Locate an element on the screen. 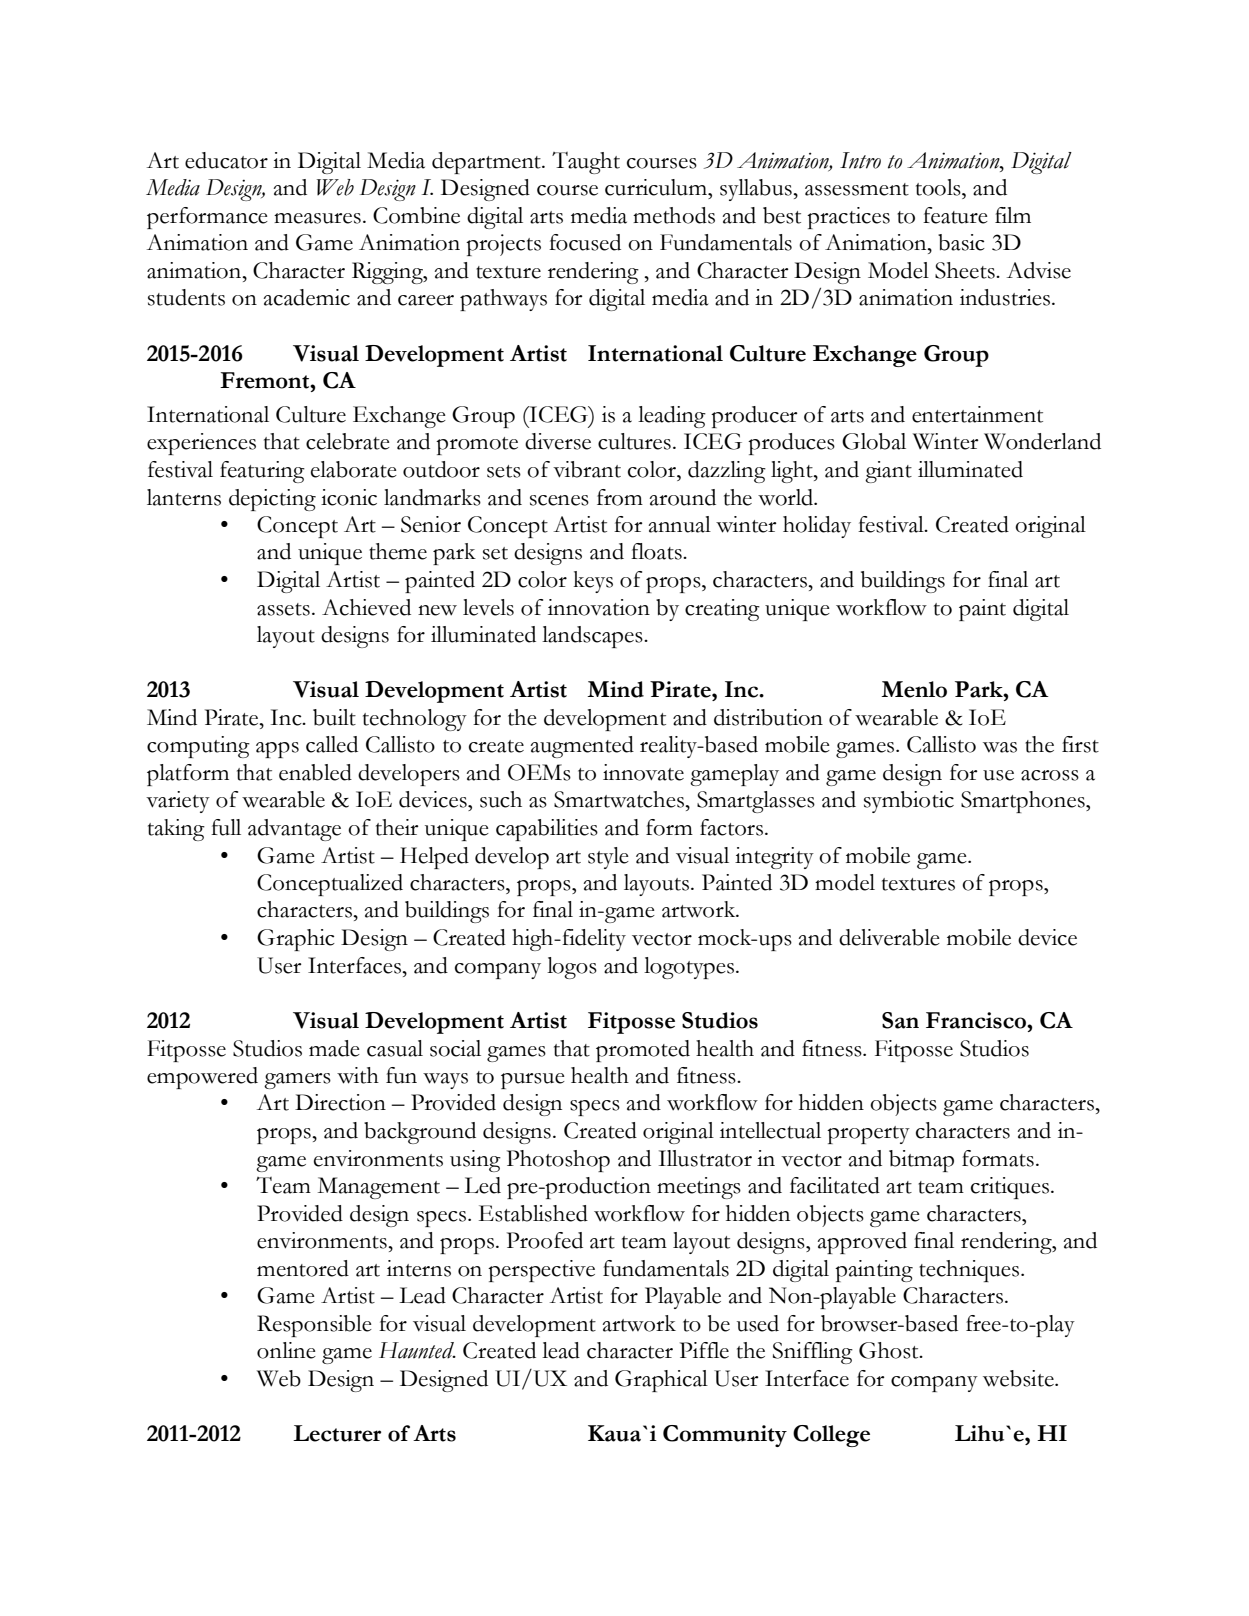 The width and height of the screenshot is (1249, 1616). online is located at coordinates (286, 1350).
